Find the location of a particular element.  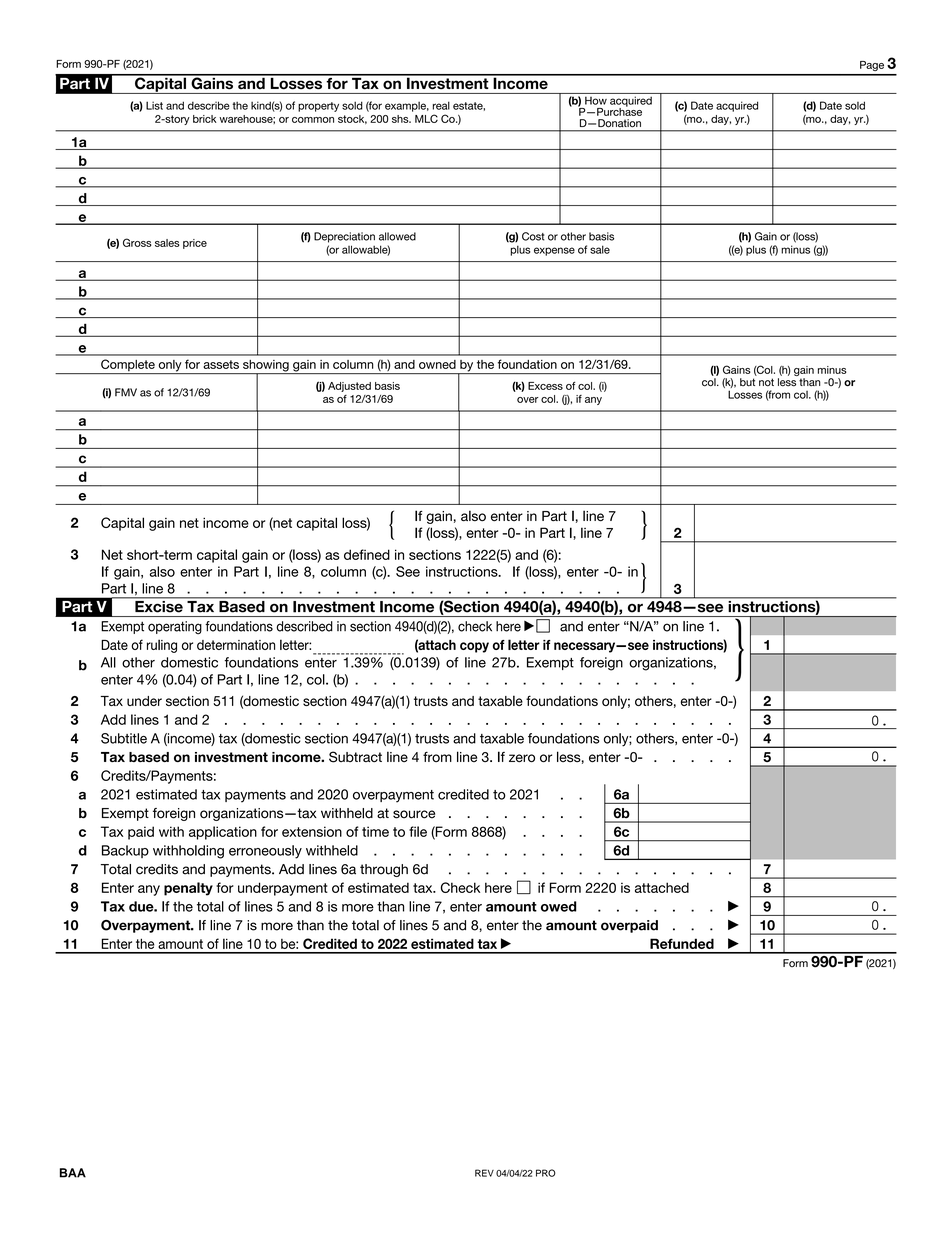

real is located at coordinates (441, 105).
